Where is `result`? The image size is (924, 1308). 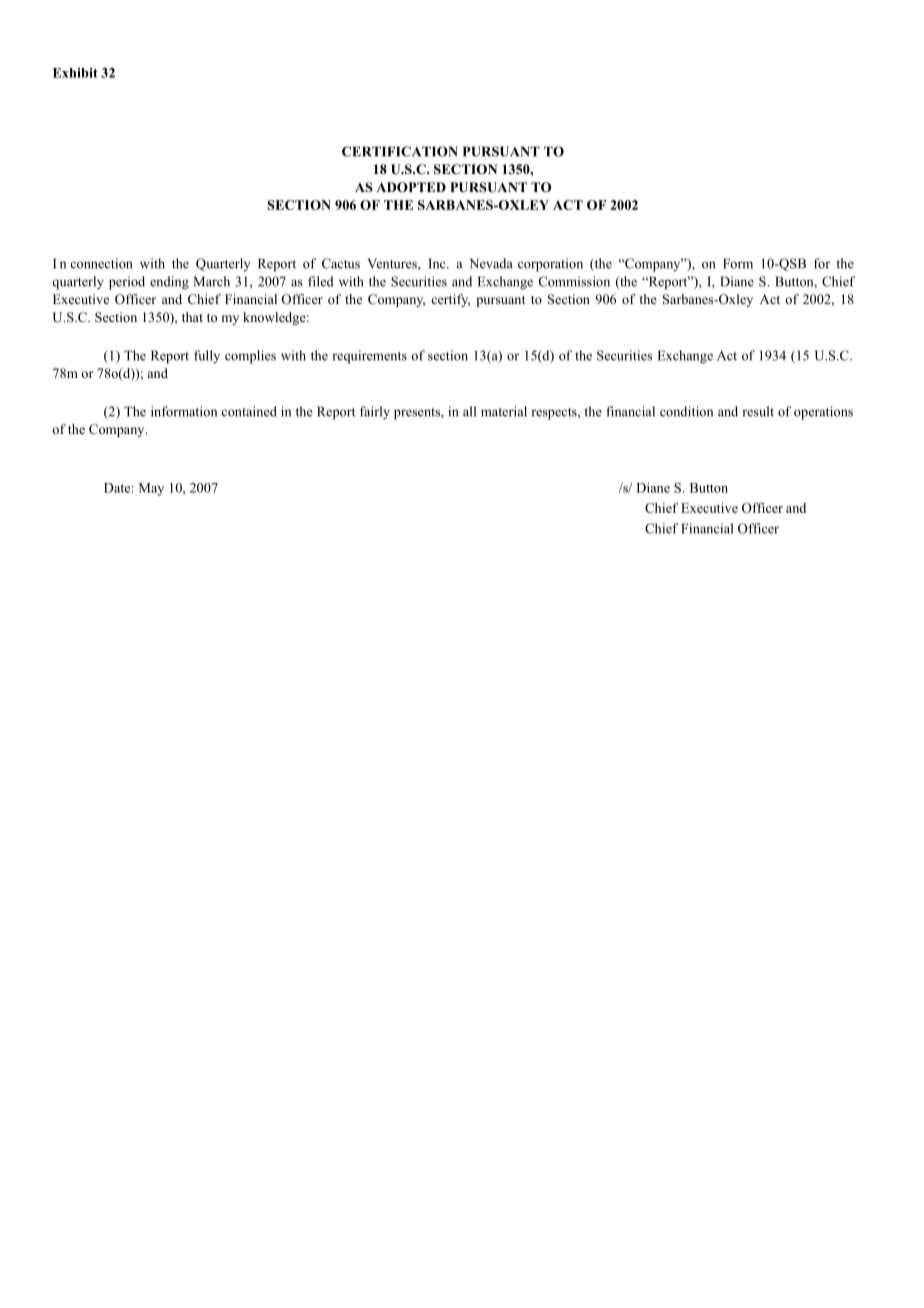
result is located at coordinates (758, 411).
